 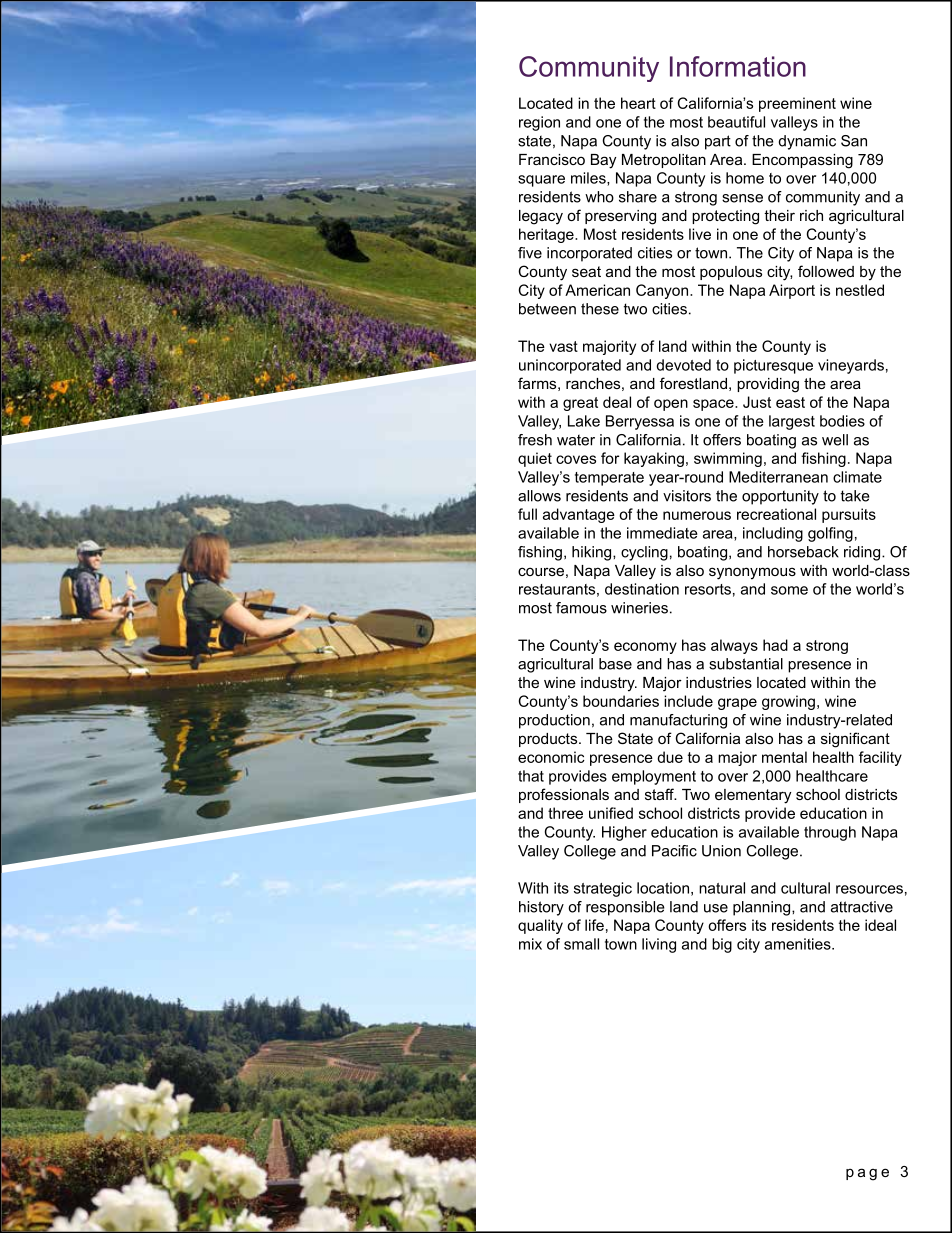 I want to click on region, so click(x=539, y=123).
